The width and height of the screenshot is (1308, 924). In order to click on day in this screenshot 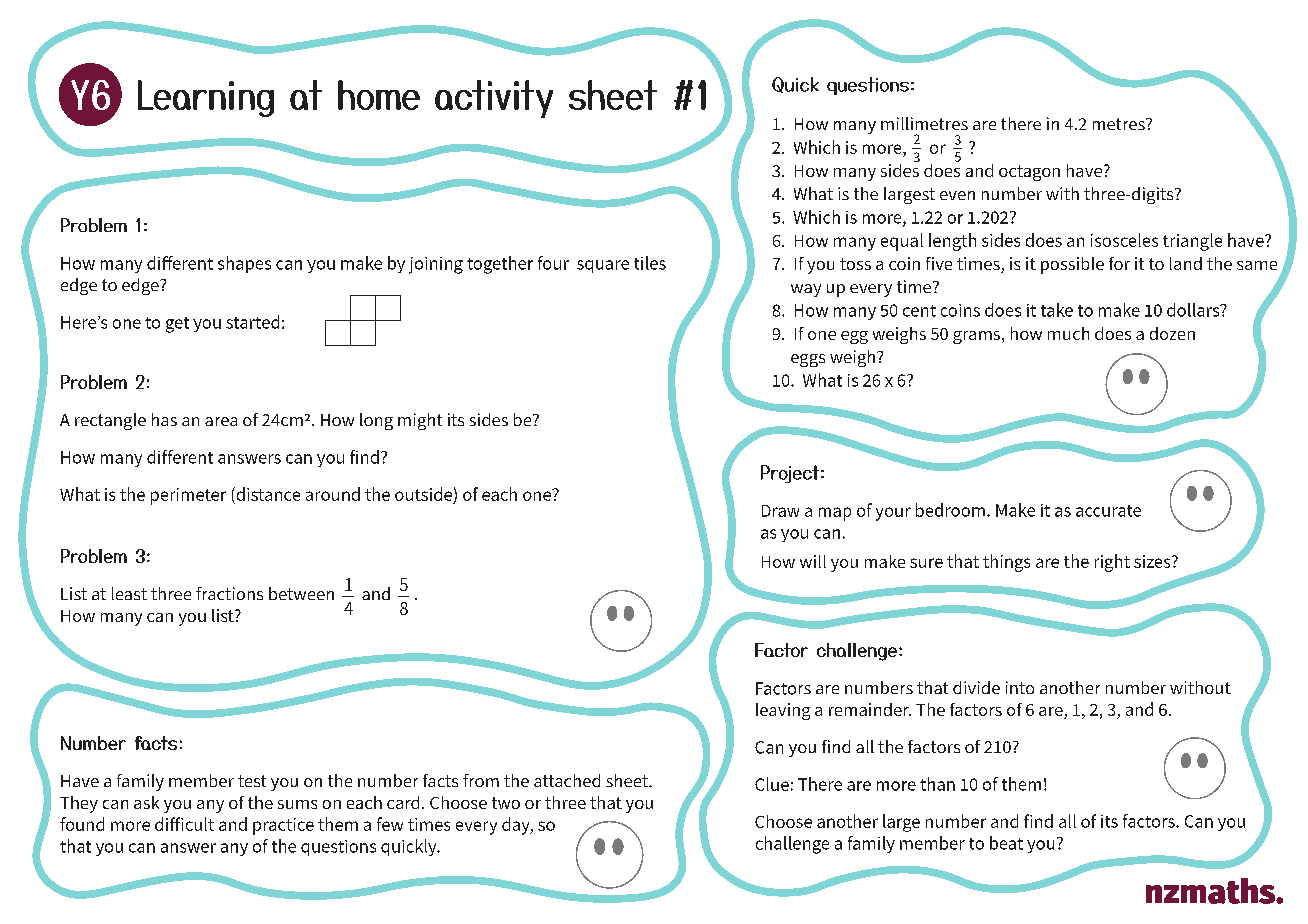, I will do `click(517, 826)`.
